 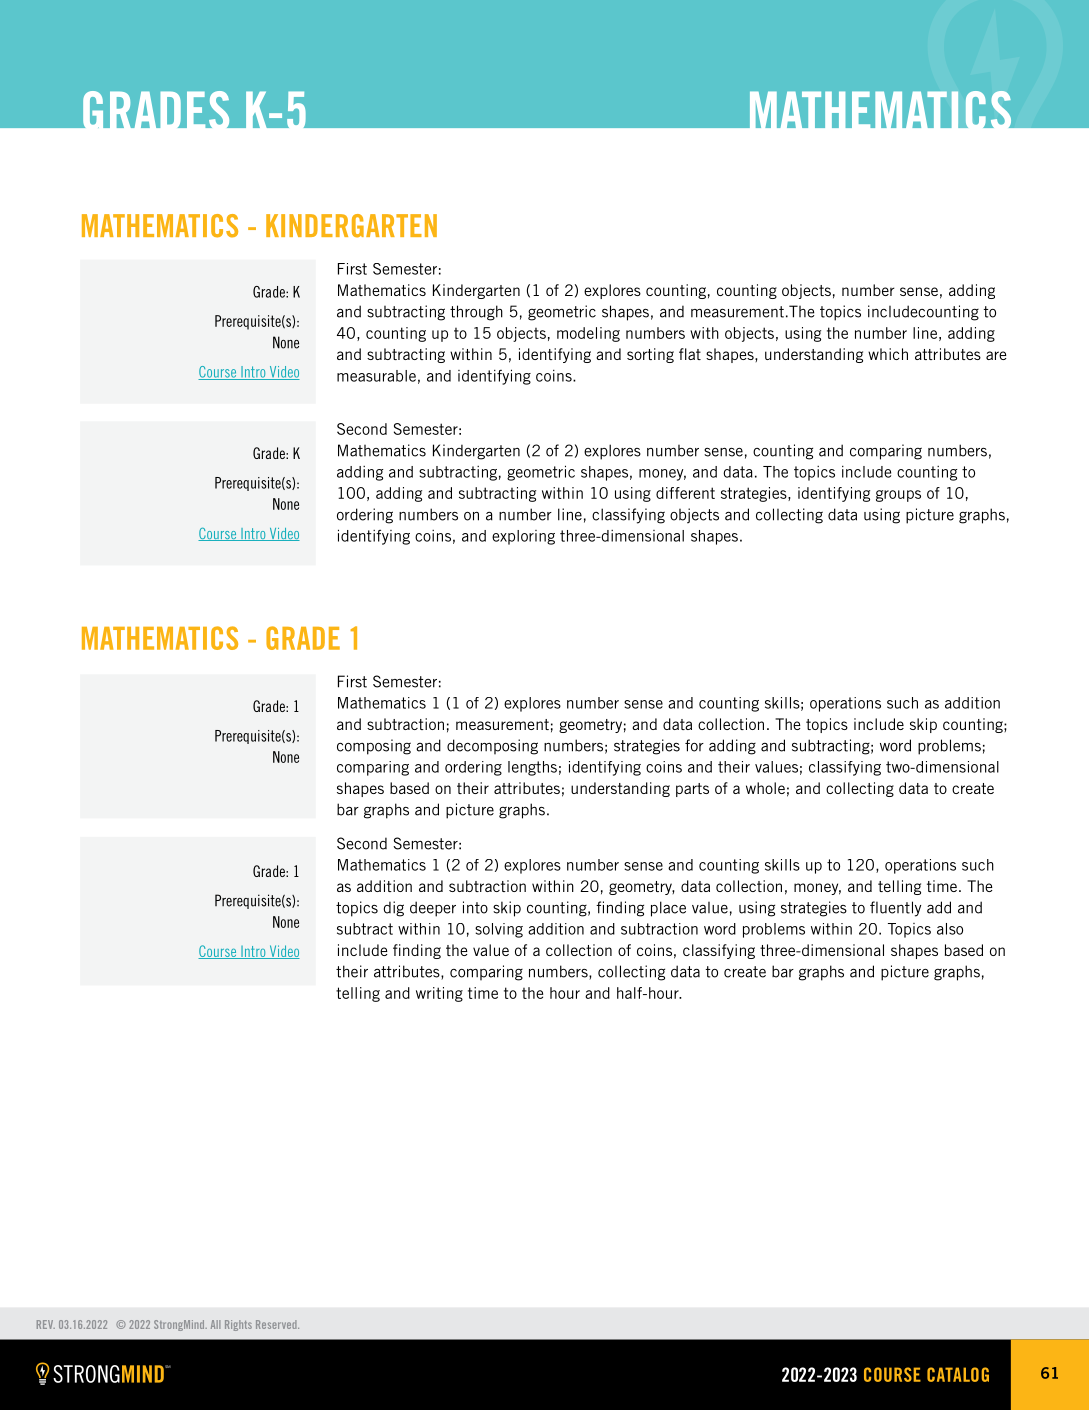 What do you see at coordinates (475, 907) in the screenshot?
I see `into` at bounding box center [475, 907].
